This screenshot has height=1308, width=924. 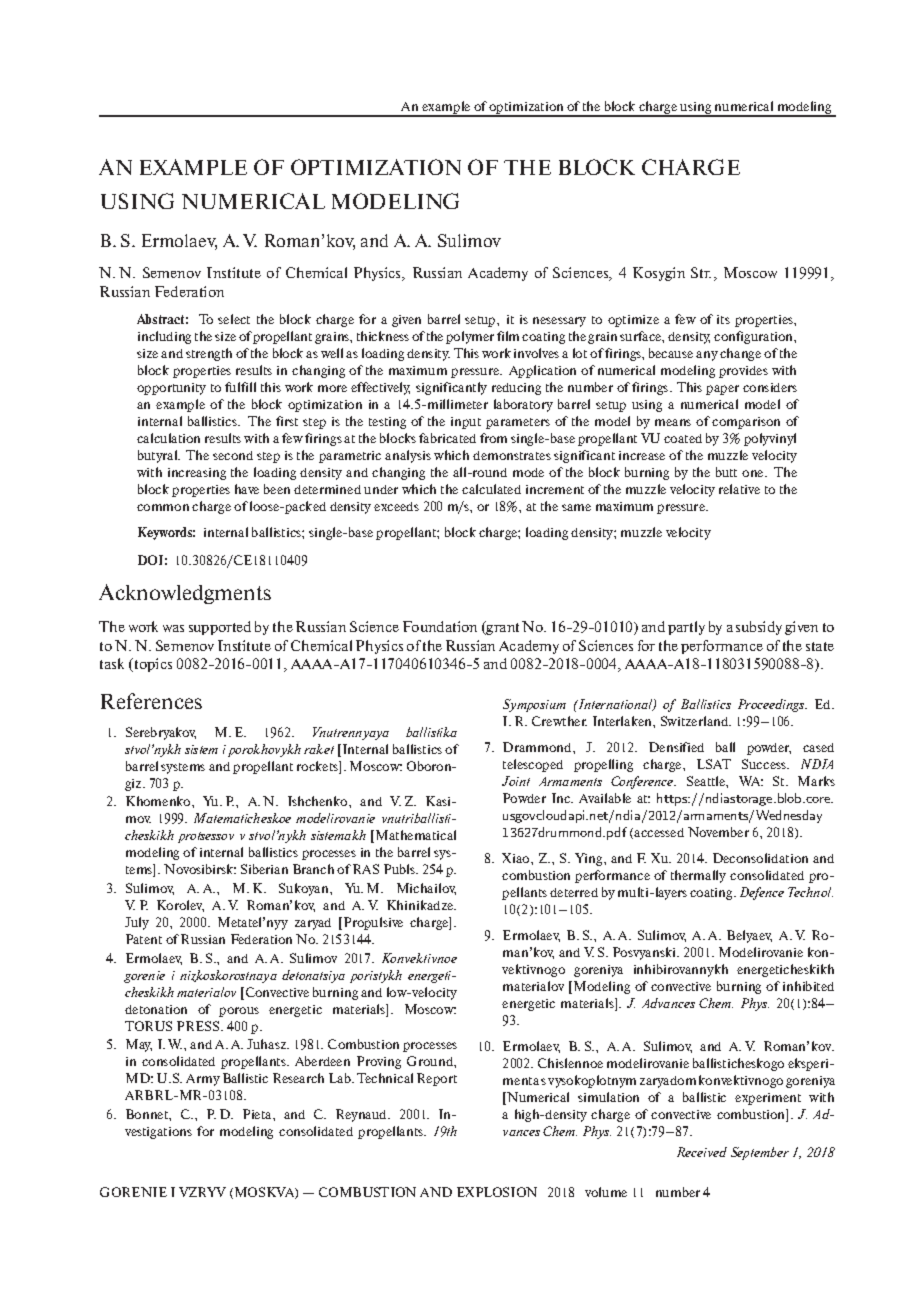 What do you see at coordinates (209, 354) in the screenshot?
I see `strength` at bounding box center [209, 354].
